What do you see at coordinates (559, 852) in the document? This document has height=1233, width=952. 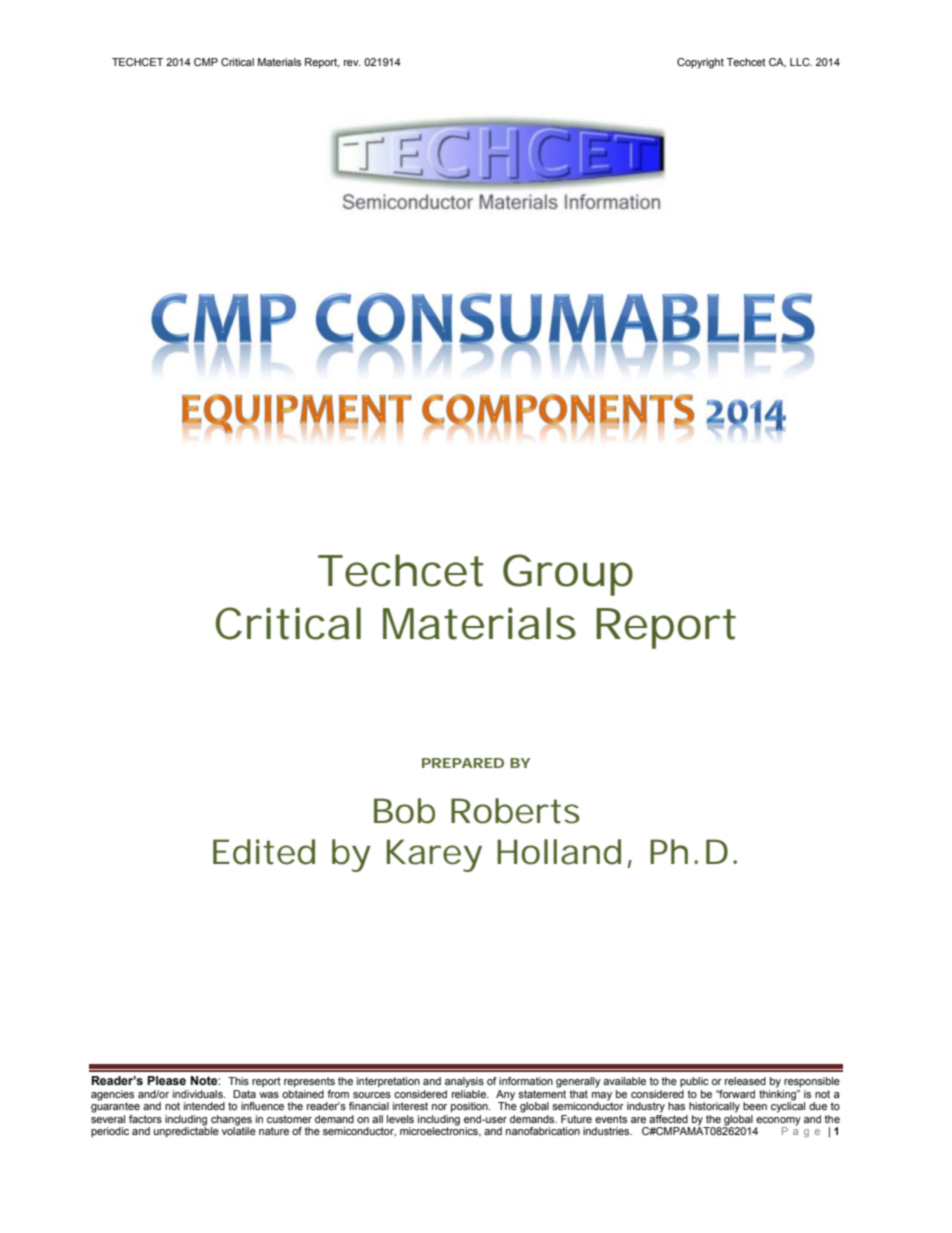 I see `Holland` at bounding box center [559, 852].
